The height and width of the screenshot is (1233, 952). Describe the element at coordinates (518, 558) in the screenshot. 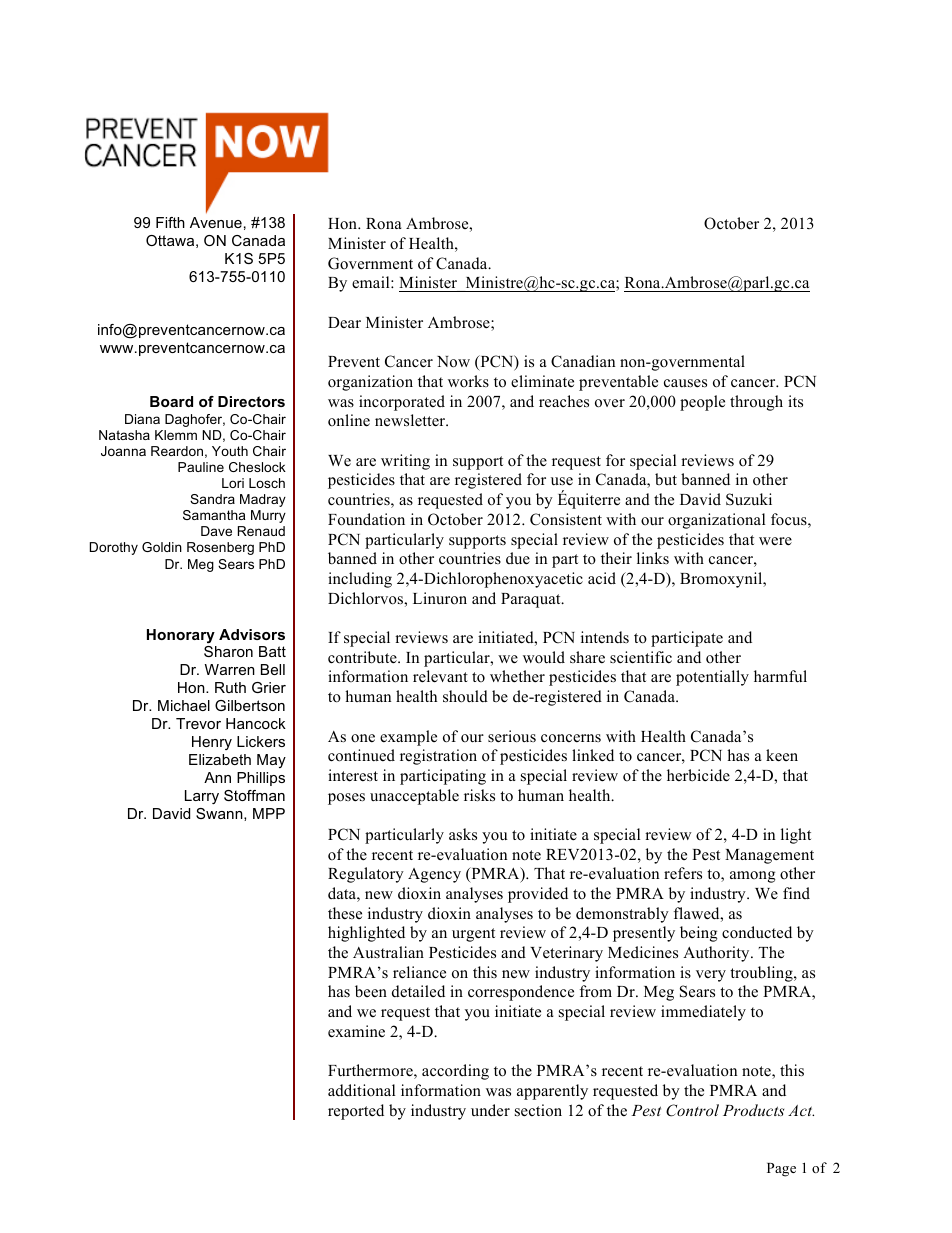

I see `due` at that location.
